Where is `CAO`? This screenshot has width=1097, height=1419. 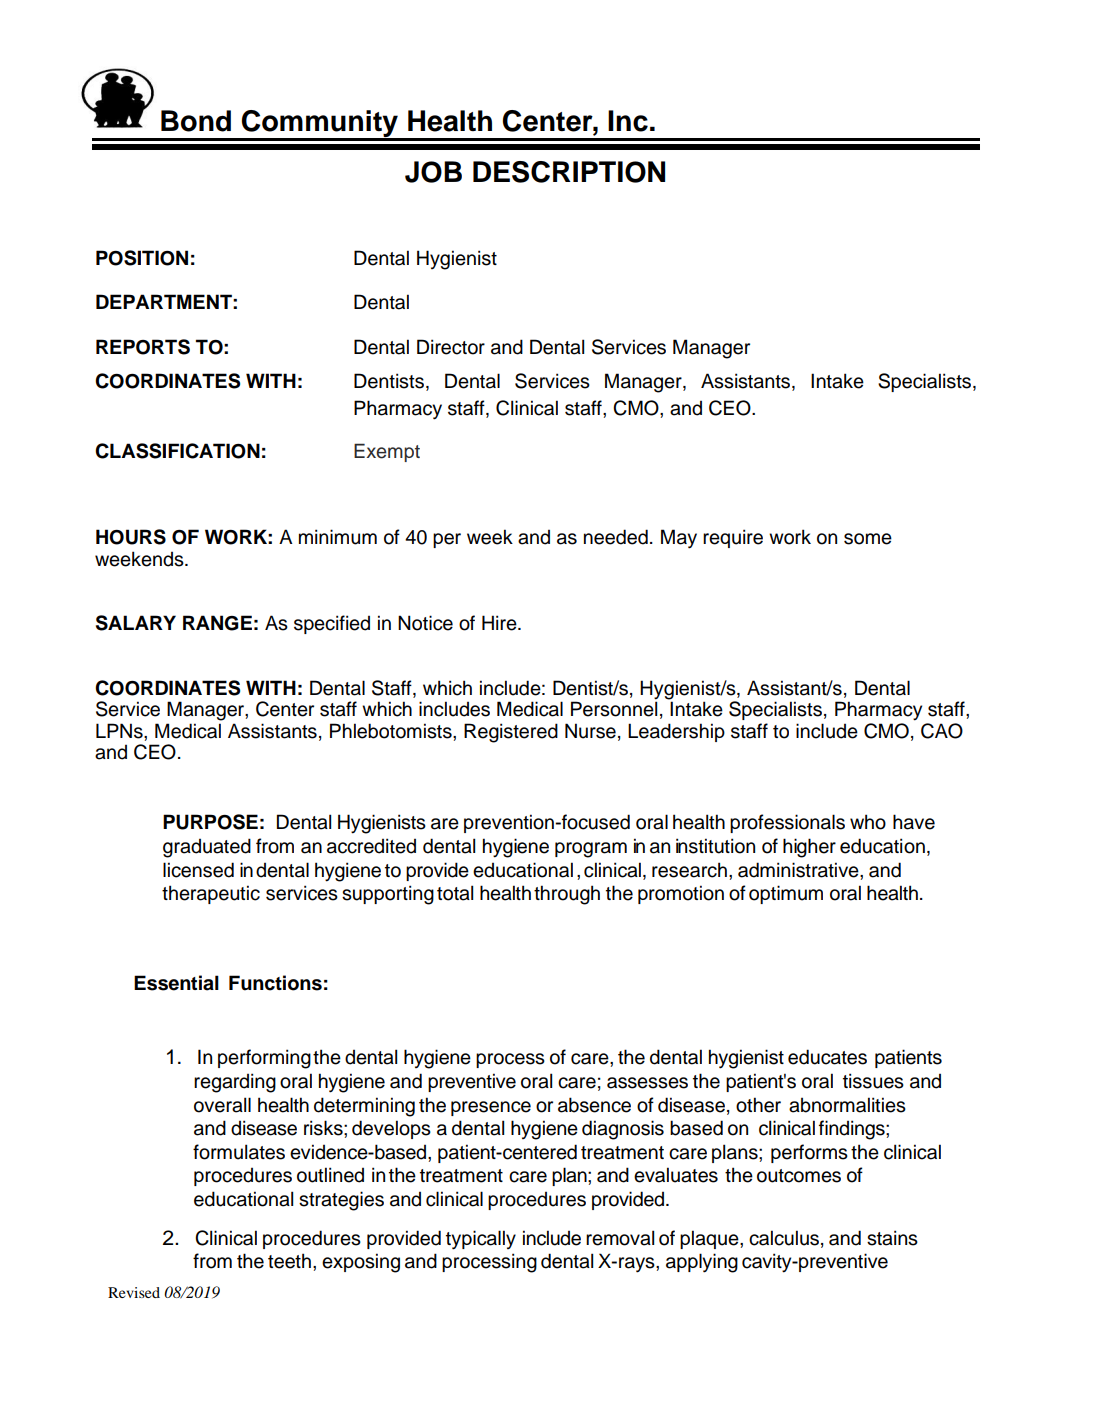
CAO is located at coordinates (942, 731).
